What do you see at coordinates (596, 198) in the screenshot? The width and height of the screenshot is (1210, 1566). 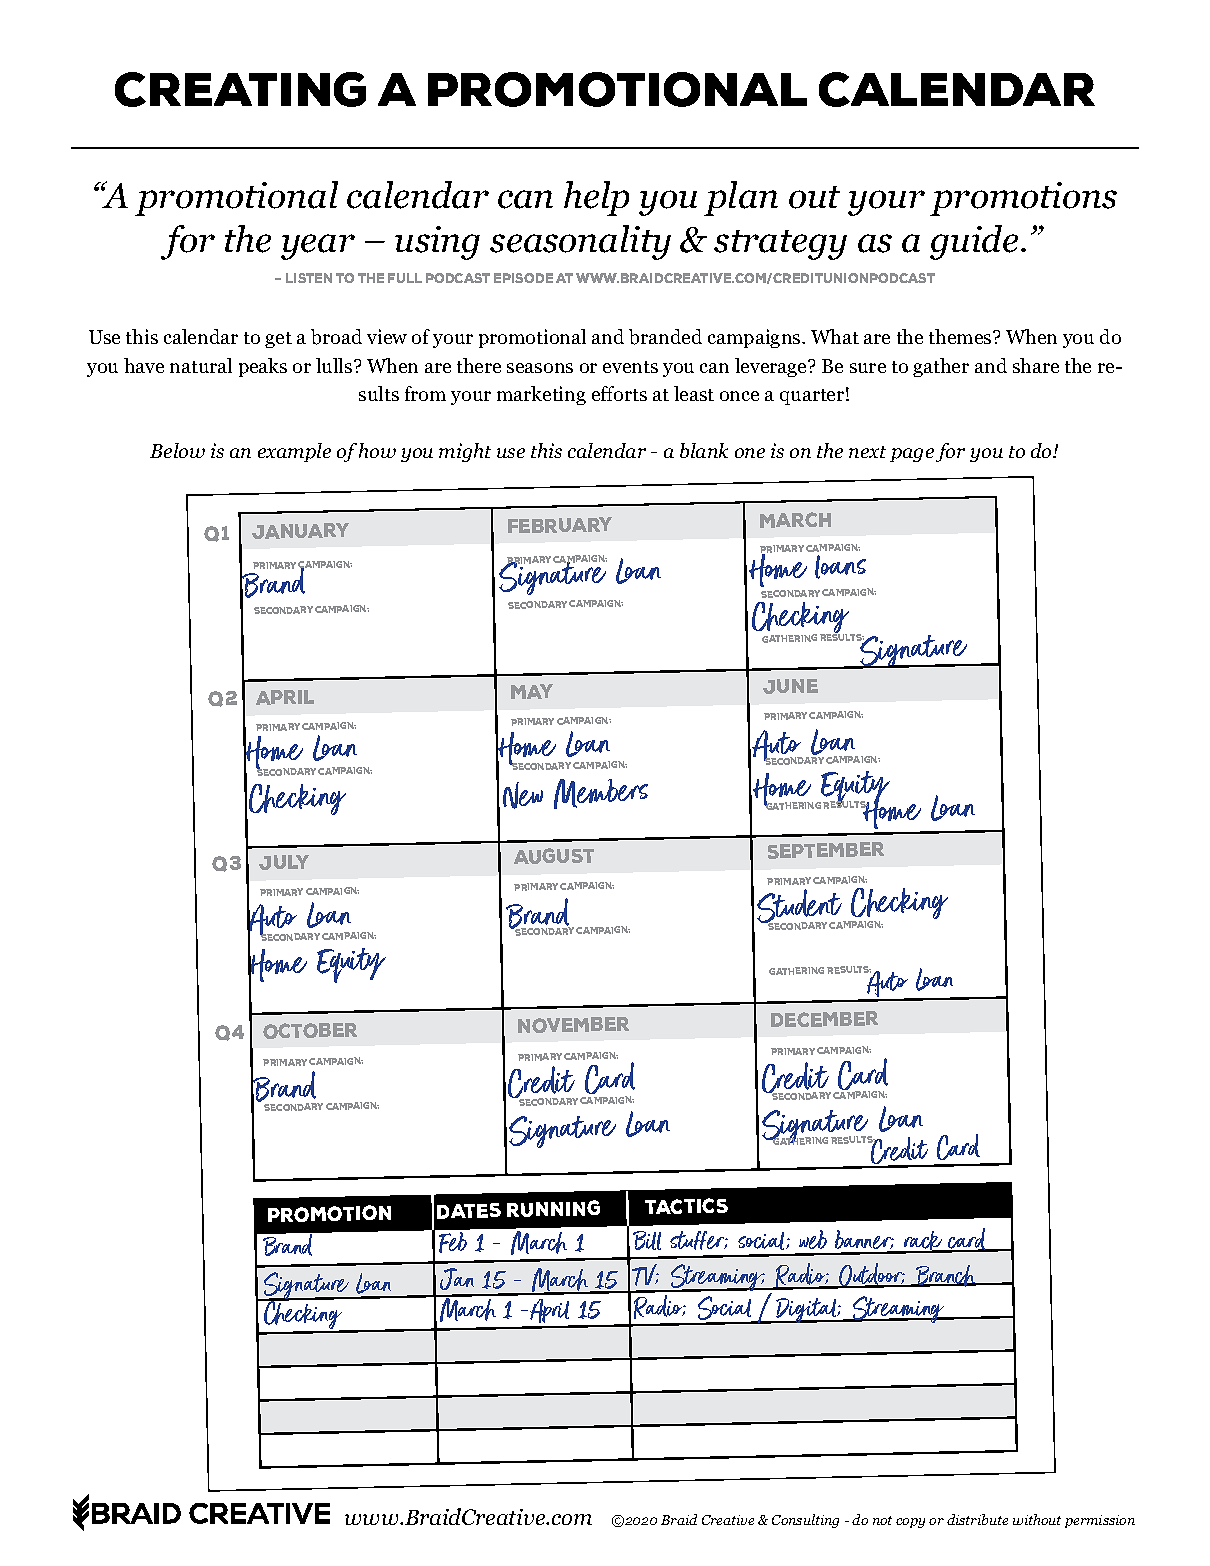 I see `help` at bounding box center [596, 198].
